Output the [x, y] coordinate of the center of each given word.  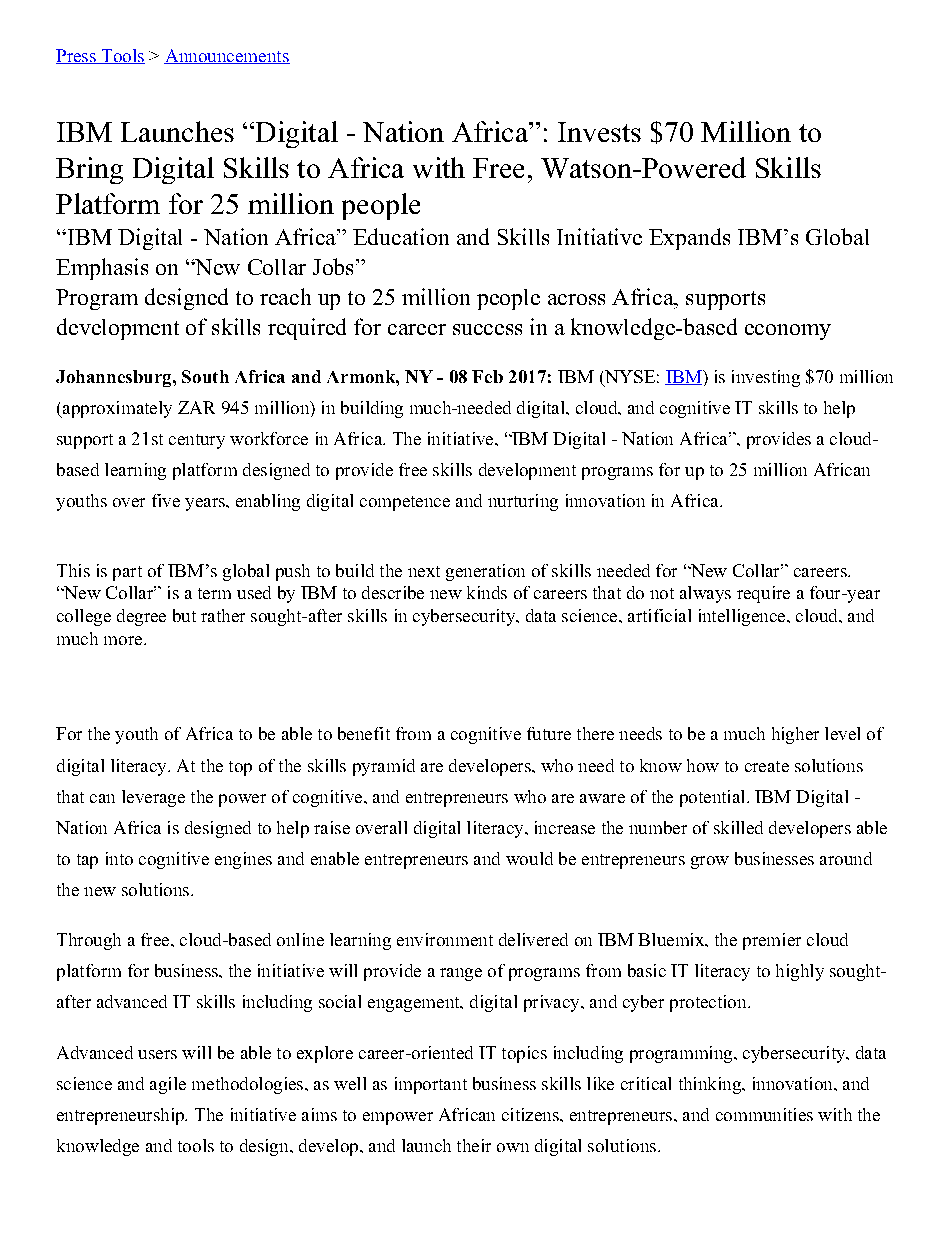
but [184, 615]
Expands [689, 239]
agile [168, 1085]
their [474, 1145]
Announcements [227, 56]
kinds [487, 592]
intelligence [743, 617]
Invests [599, 132]
